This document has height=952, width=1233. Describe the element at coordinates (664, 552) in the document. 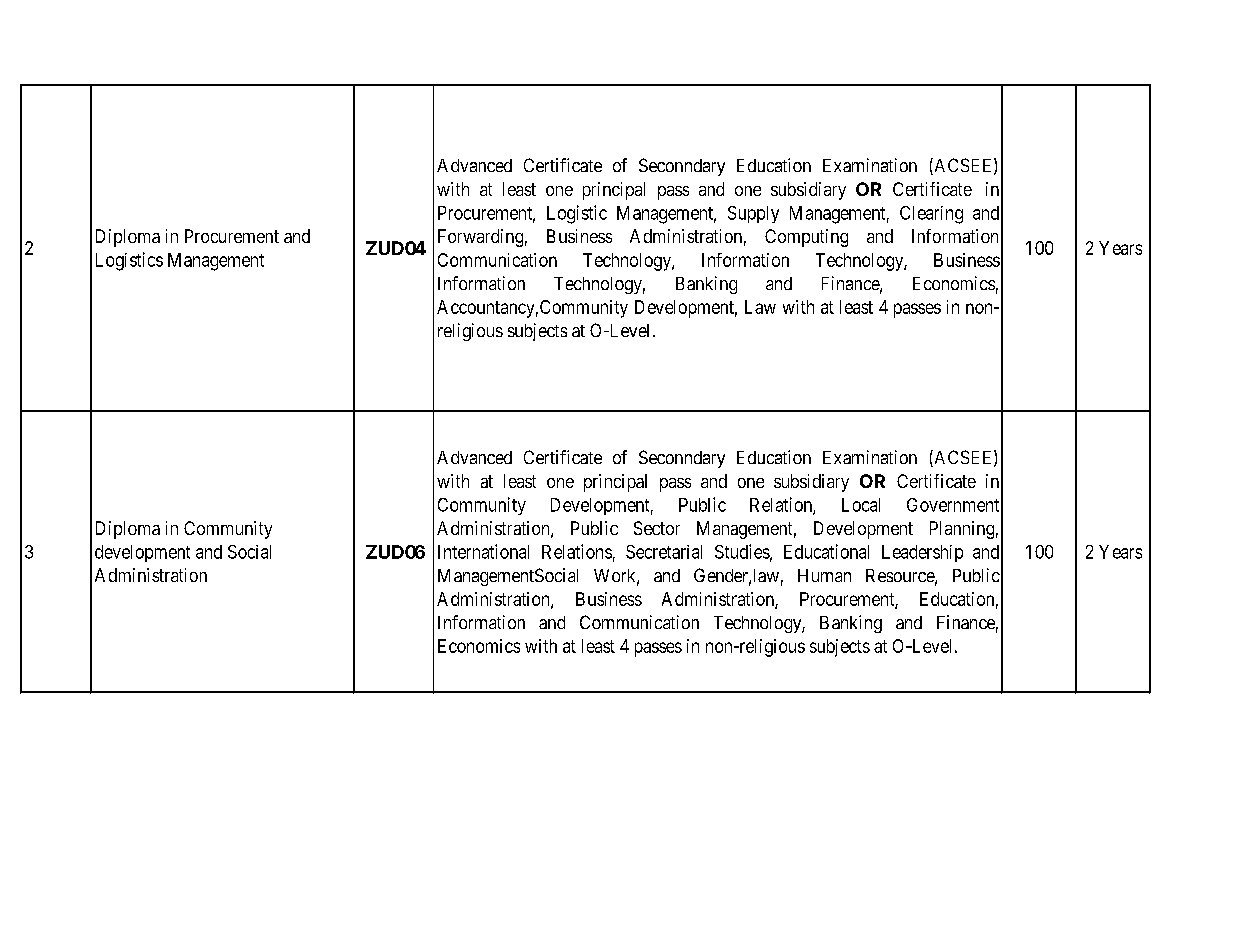

I see `Secretarial` at that location.
